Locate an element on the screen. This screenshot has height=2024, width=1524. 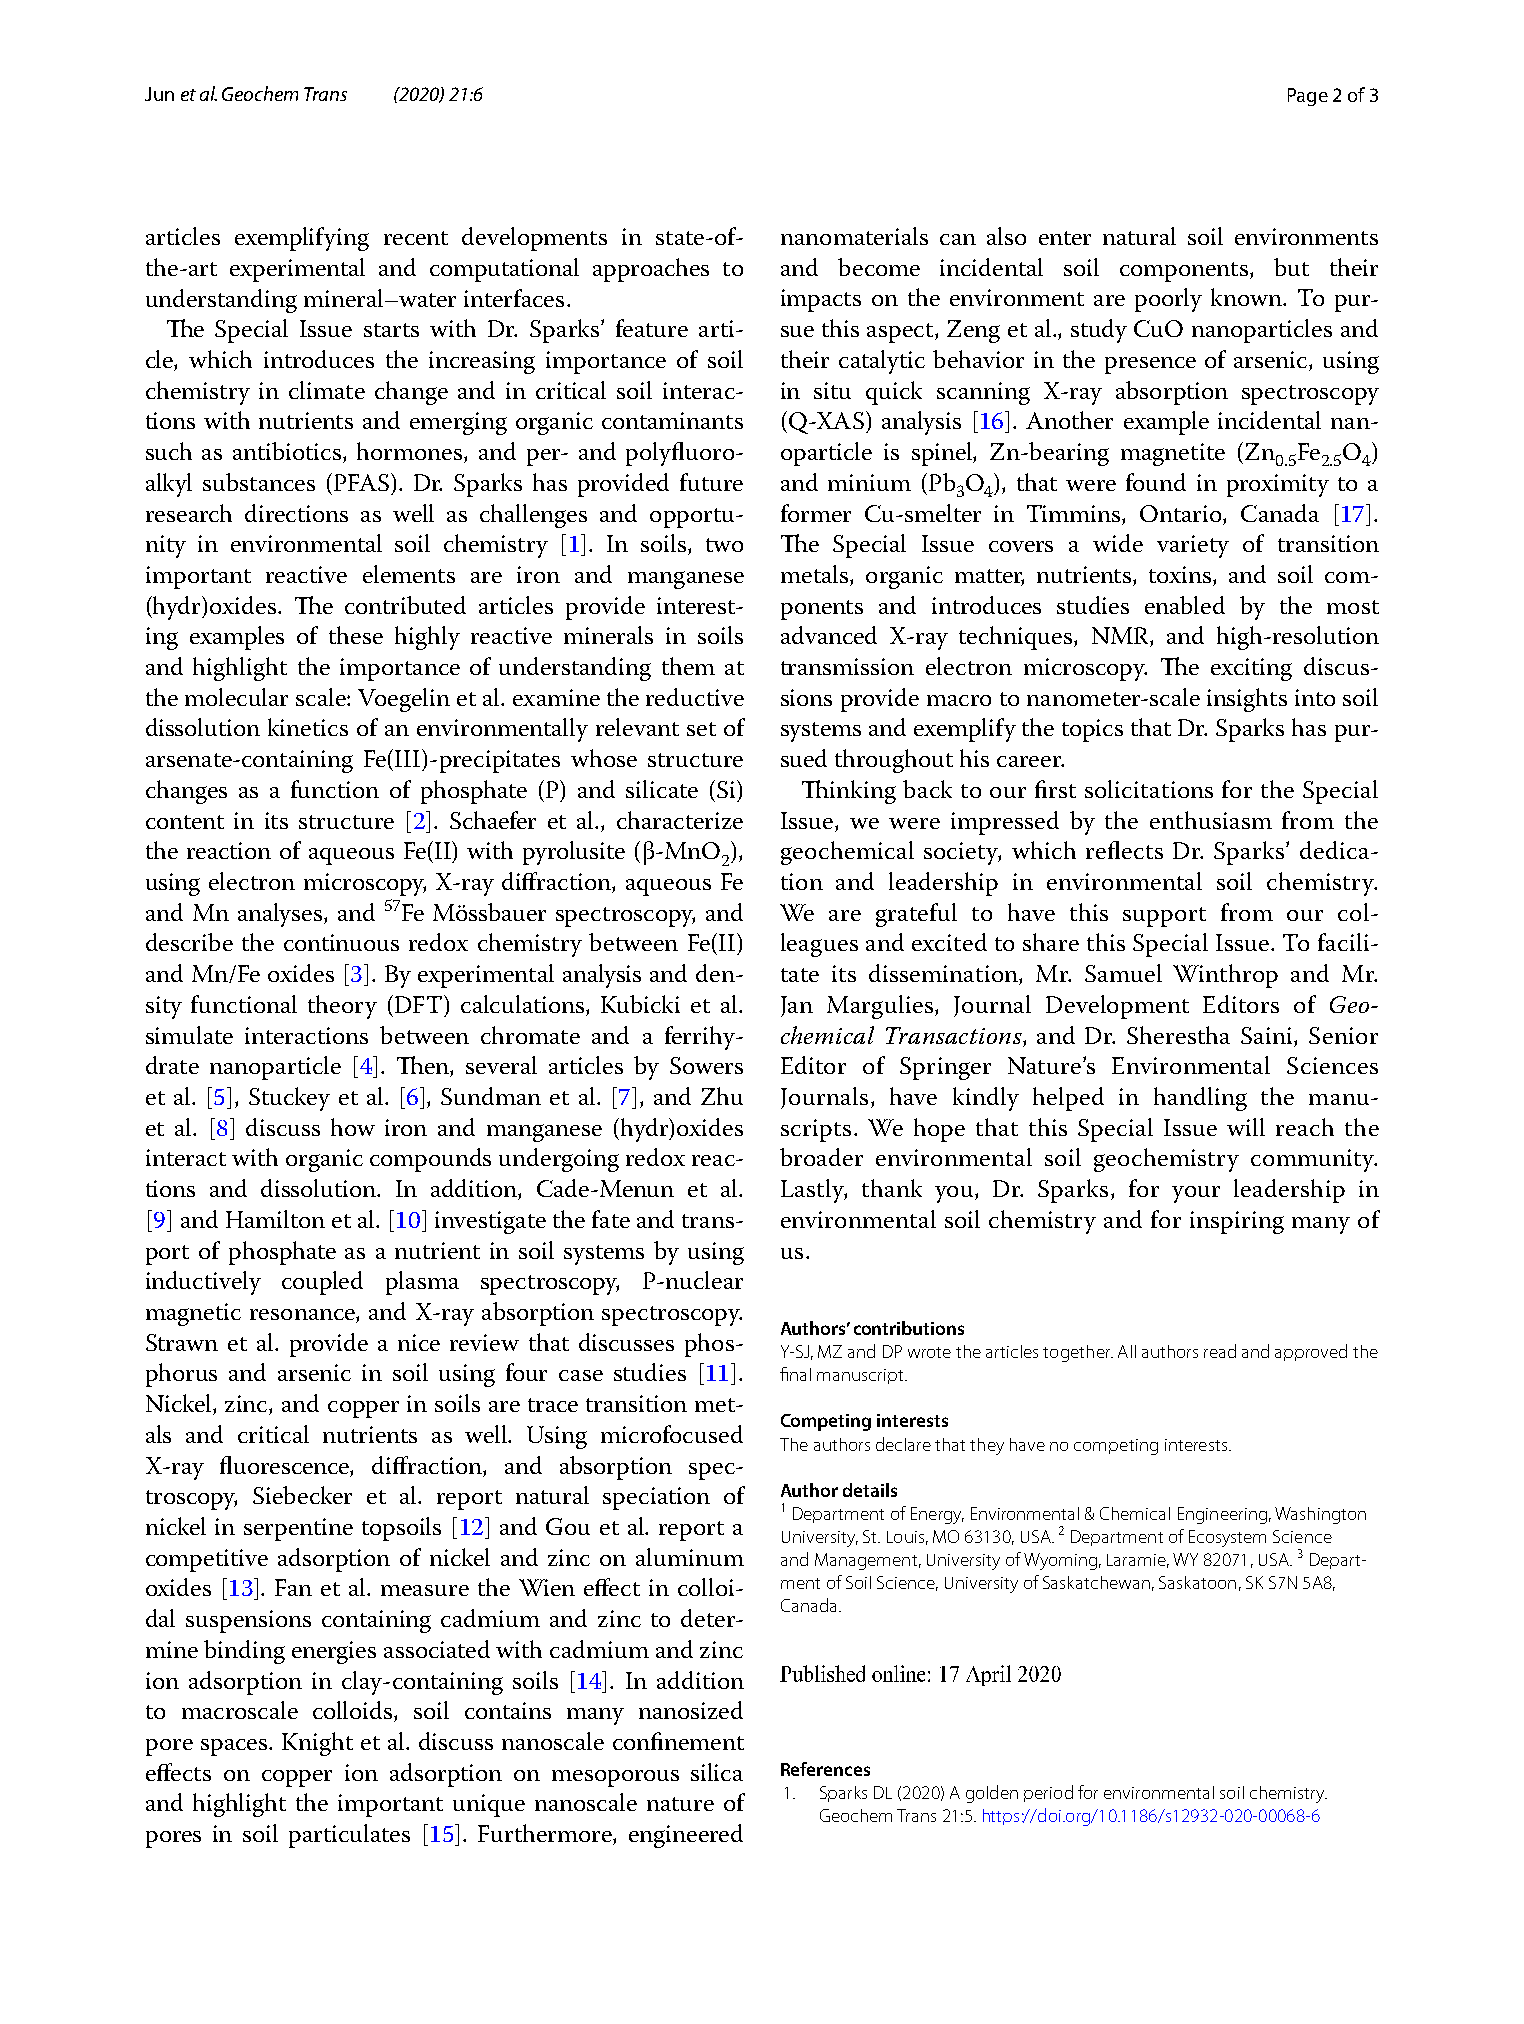
nanomaterials is located at coordinates (854, 236).
